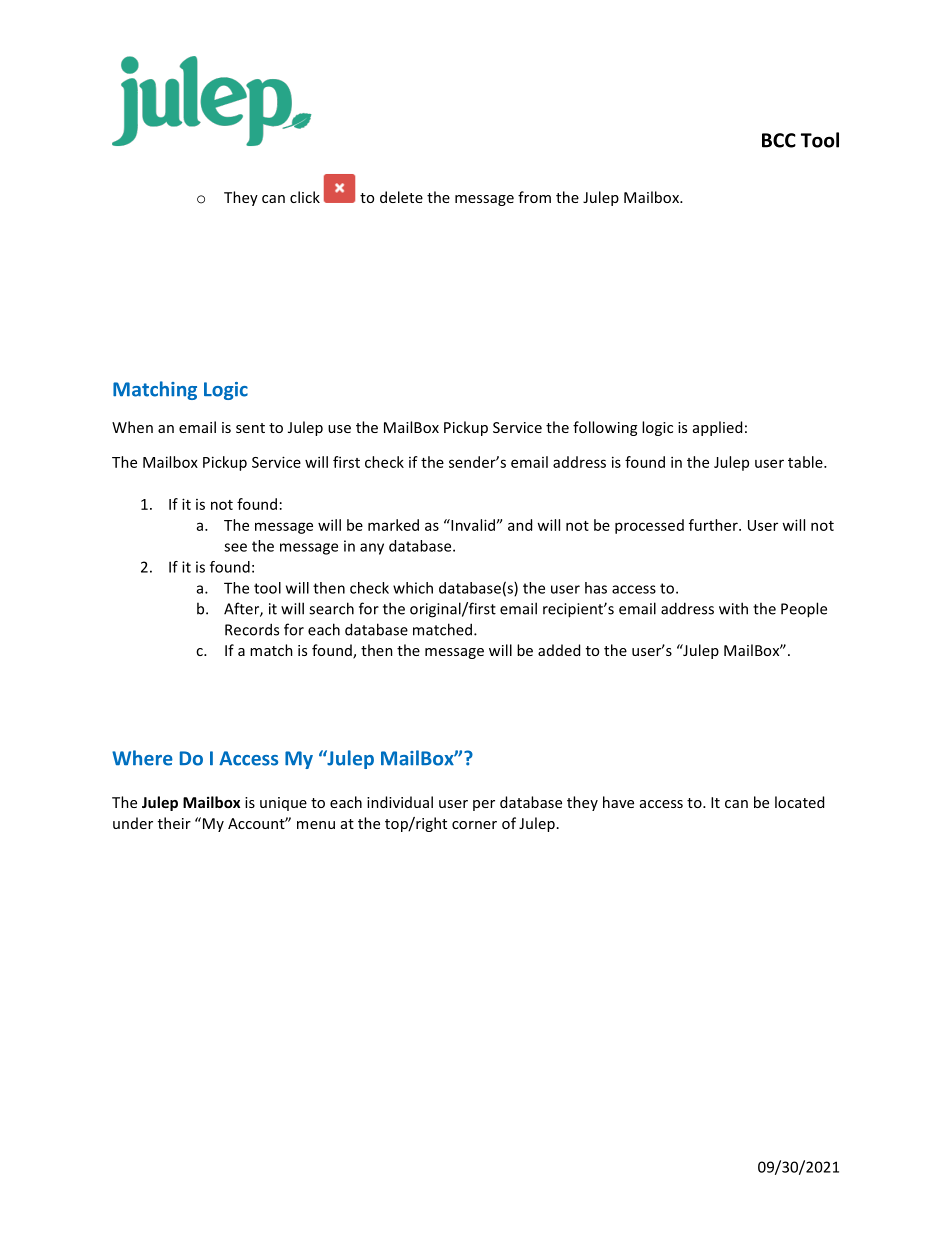 This screenshot has width=952, height=1233. I want to click on from, so click(534, 197).
